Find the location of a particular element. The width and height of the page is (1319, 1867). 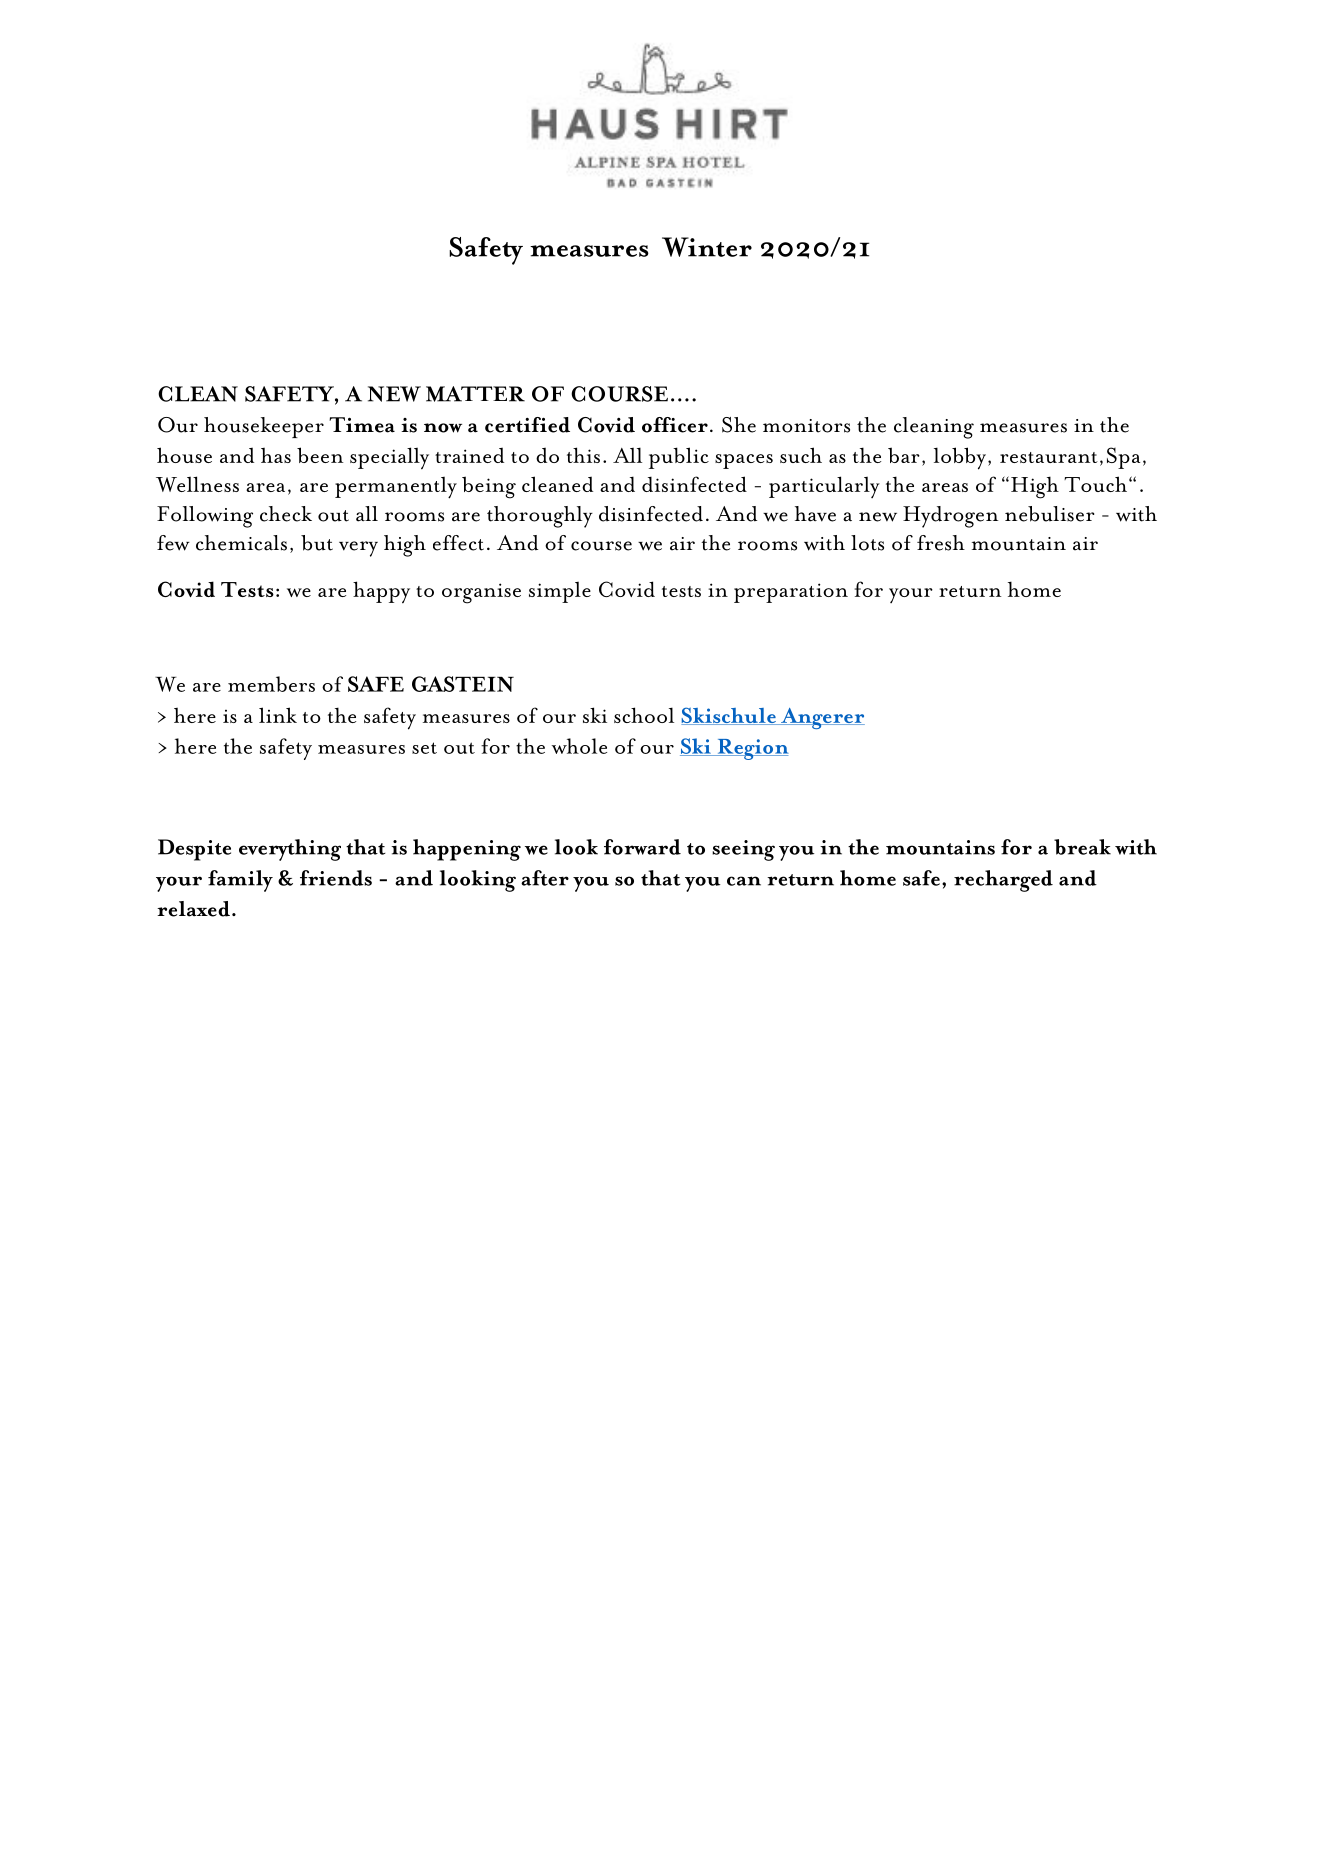

but is located at coordinates (317, 543).
